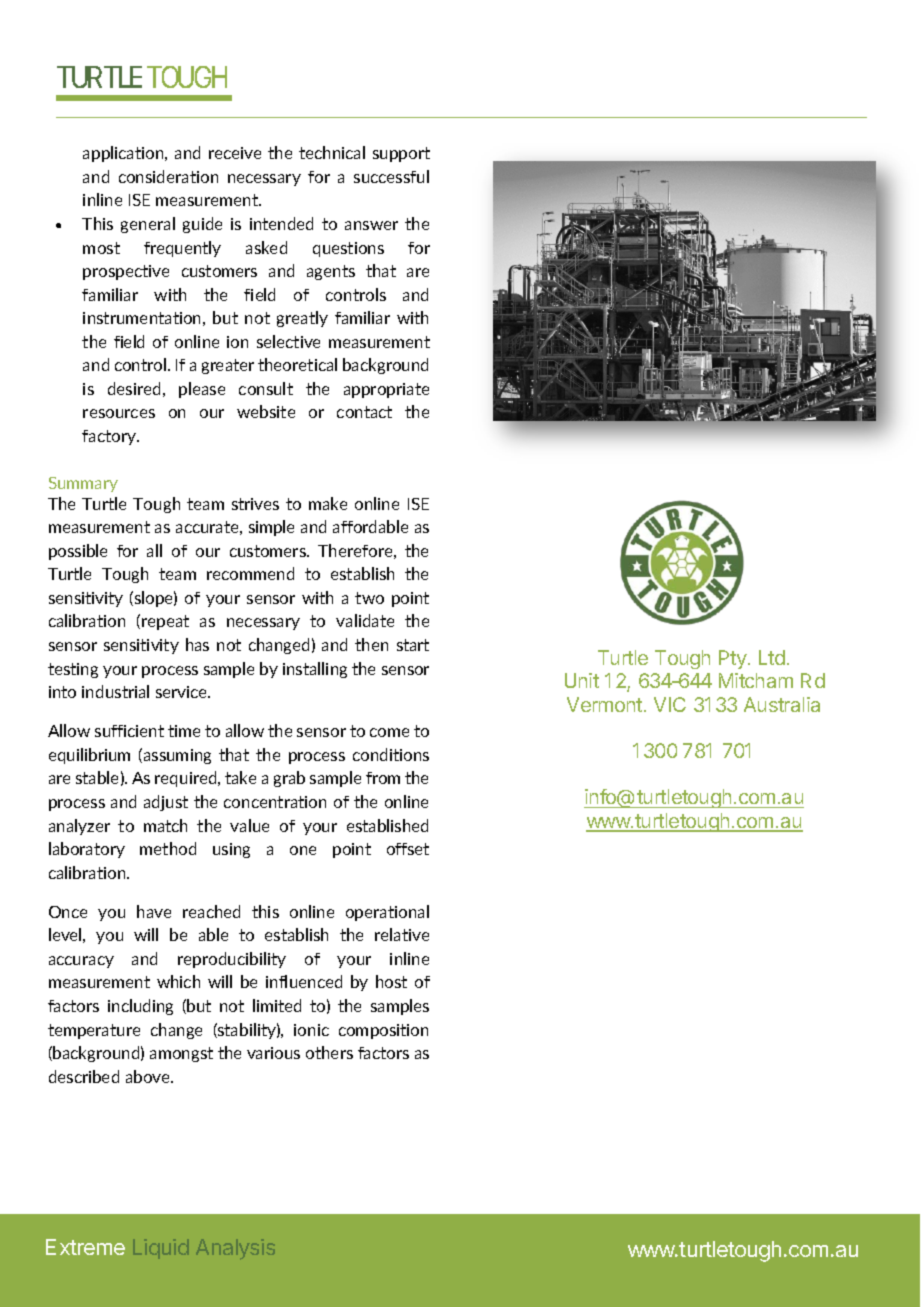 The width and height of the document is (924, 1307). I want to click on industrial, so click(115, 691).
